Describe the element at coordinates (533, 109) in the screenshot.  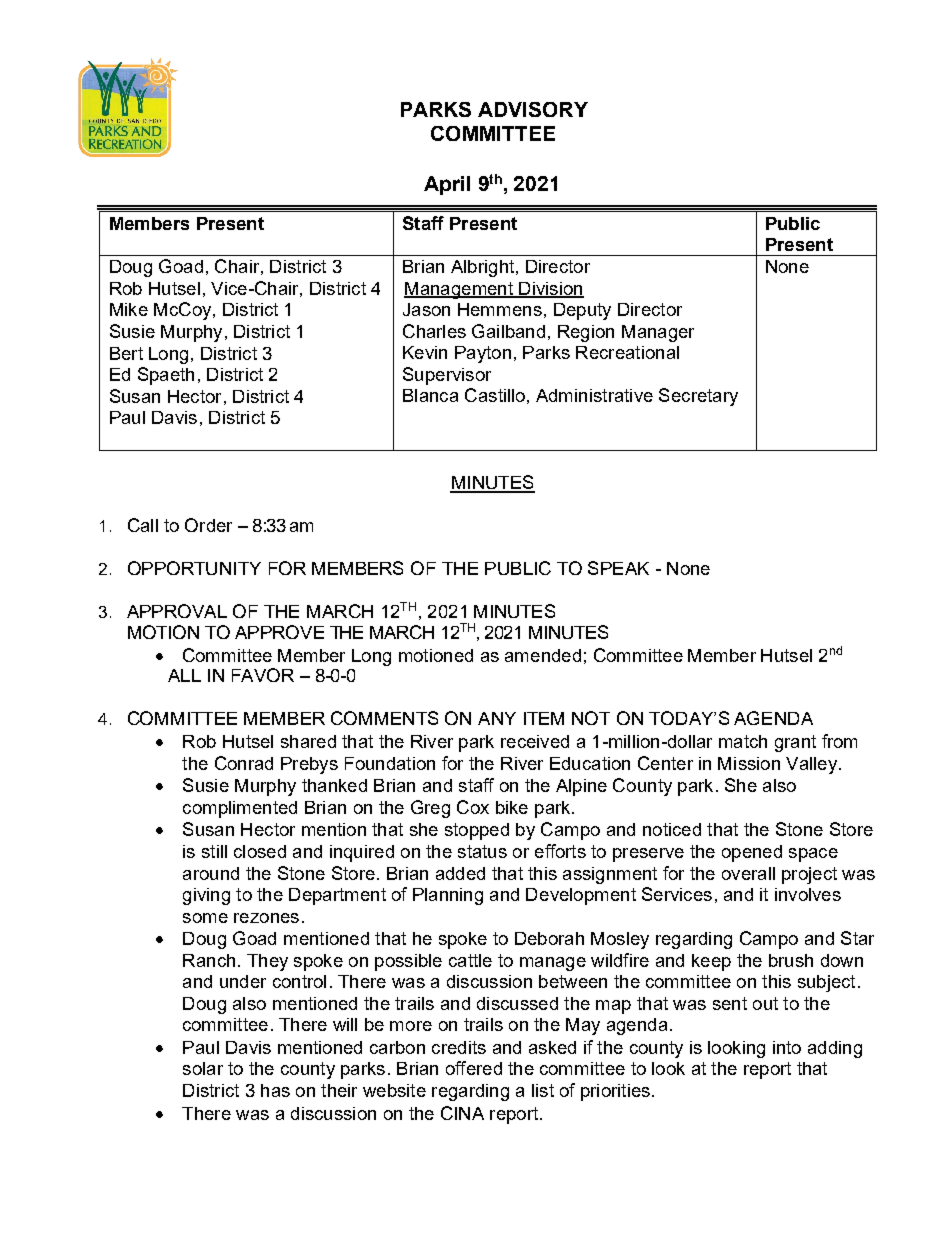
I see `ADVISORY` at that location.
